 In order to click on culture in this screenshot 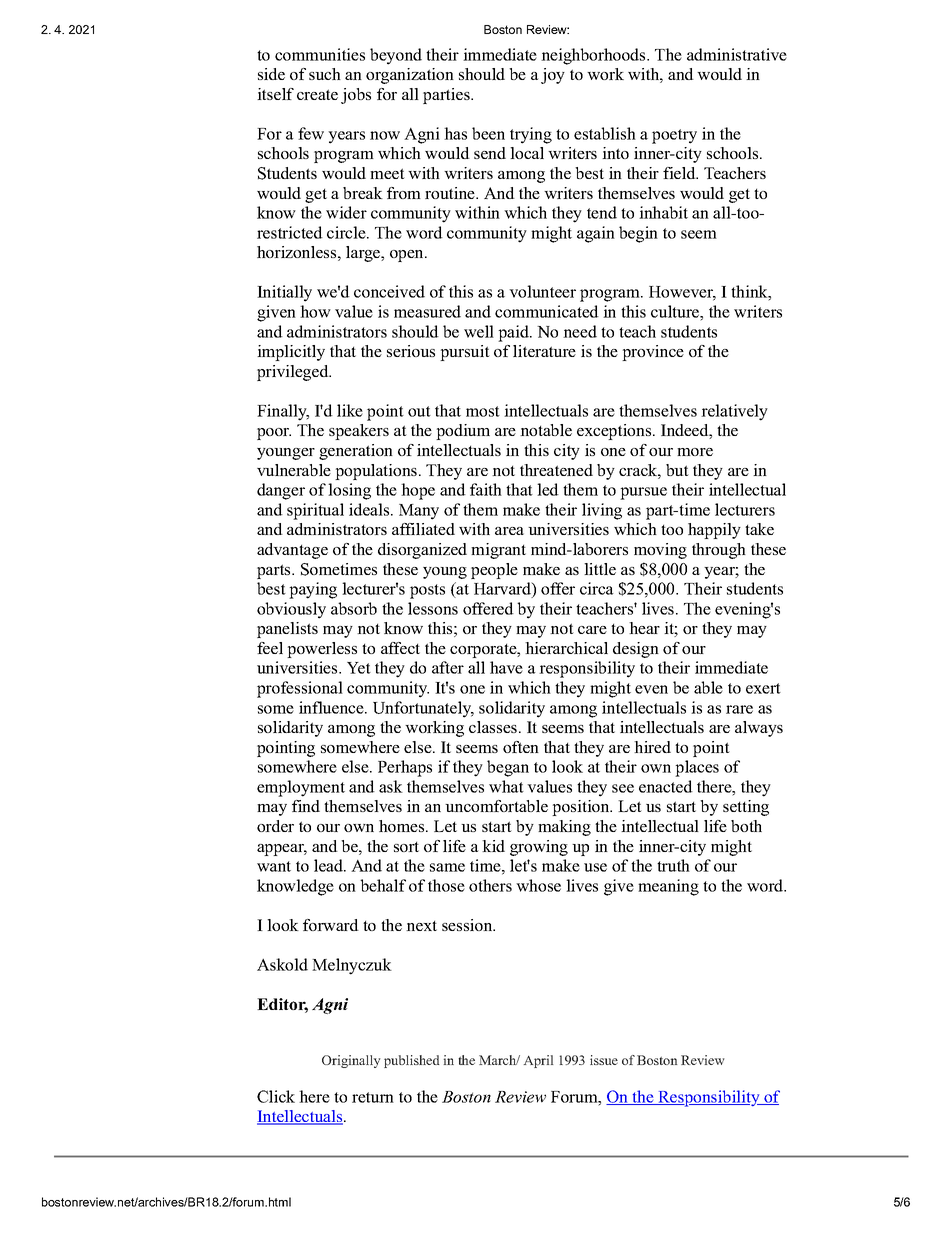, I will do `click(676, 311)`.
